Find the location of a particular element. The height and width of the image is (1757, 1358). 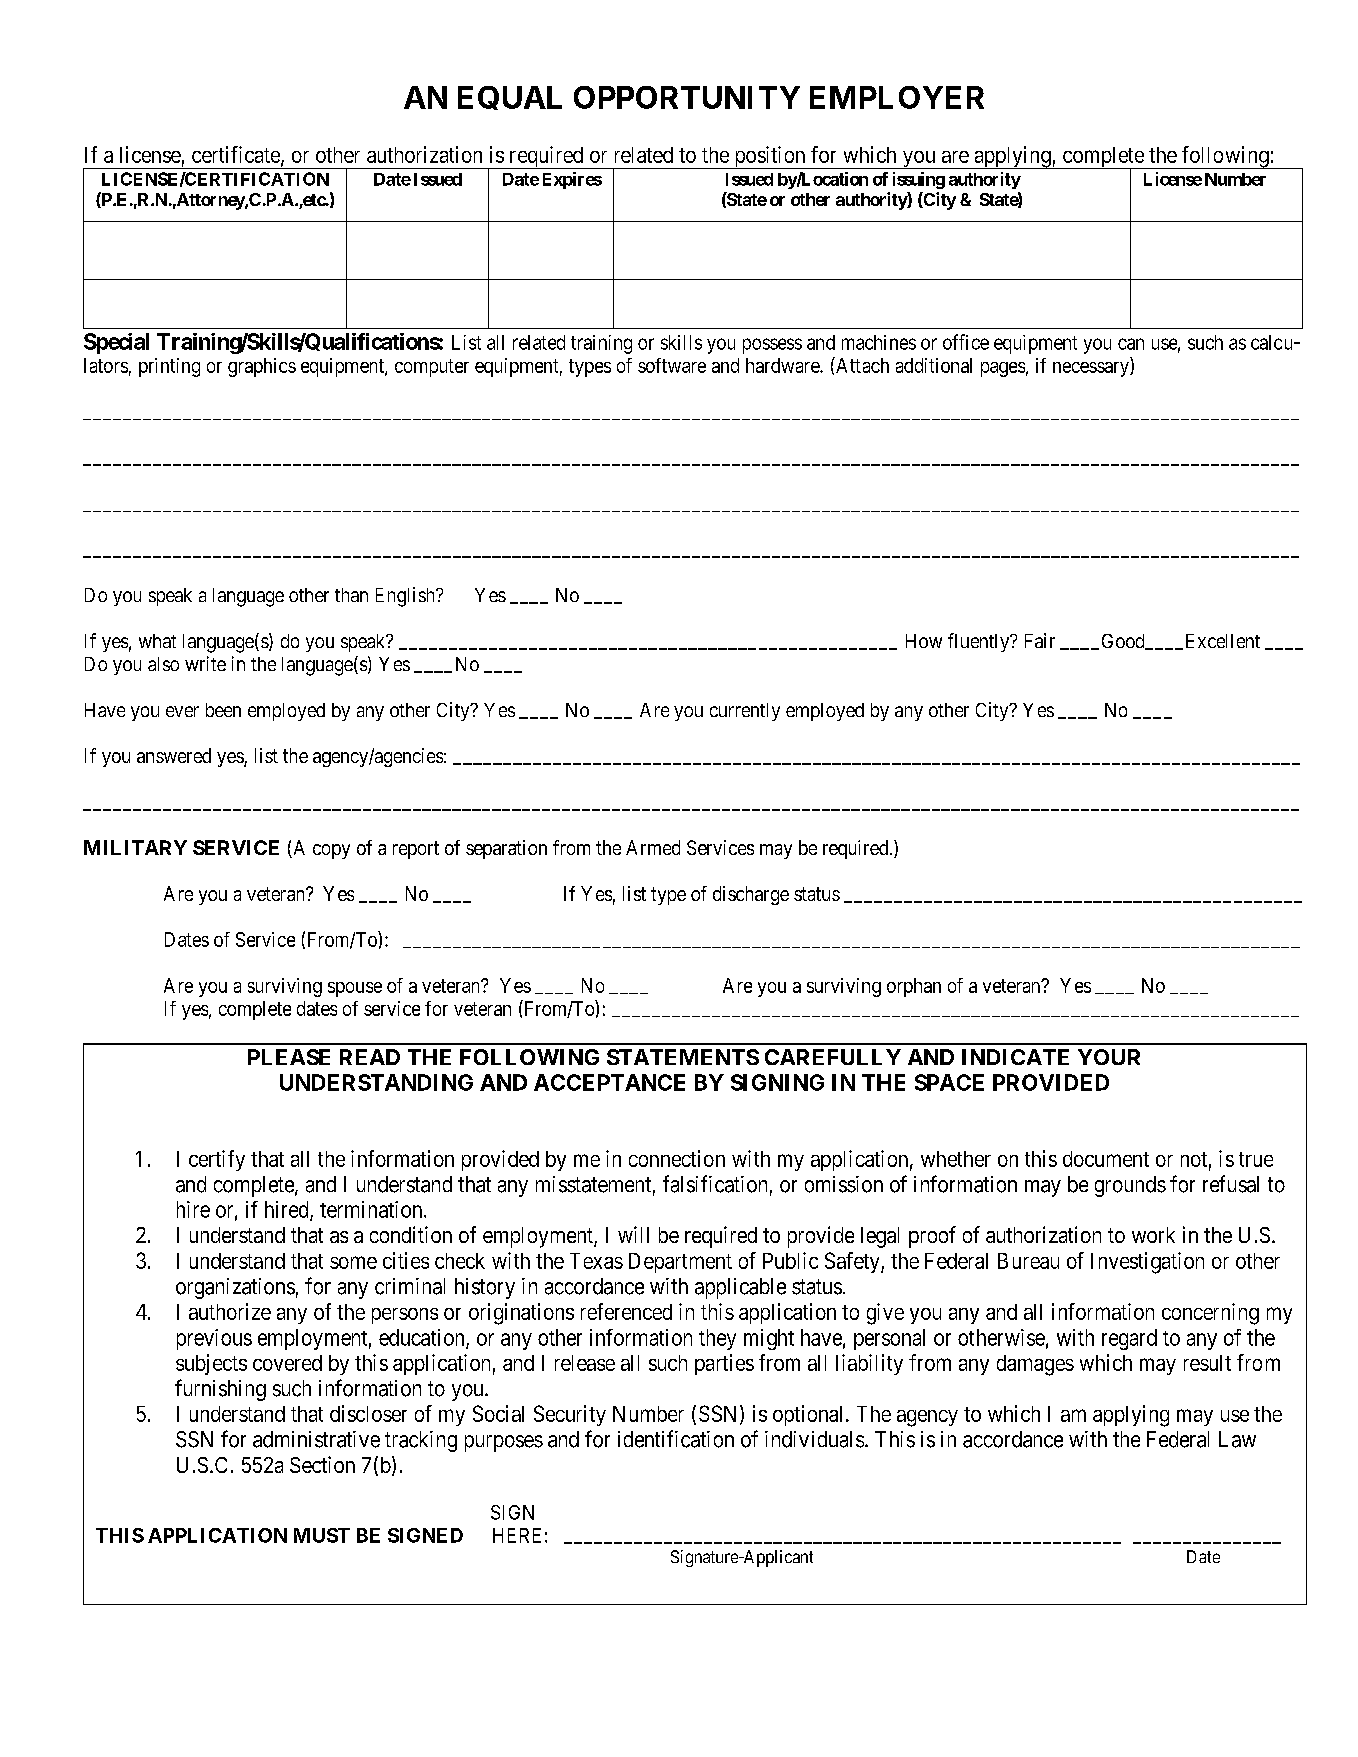

software is located at coordinates (672, 365).
